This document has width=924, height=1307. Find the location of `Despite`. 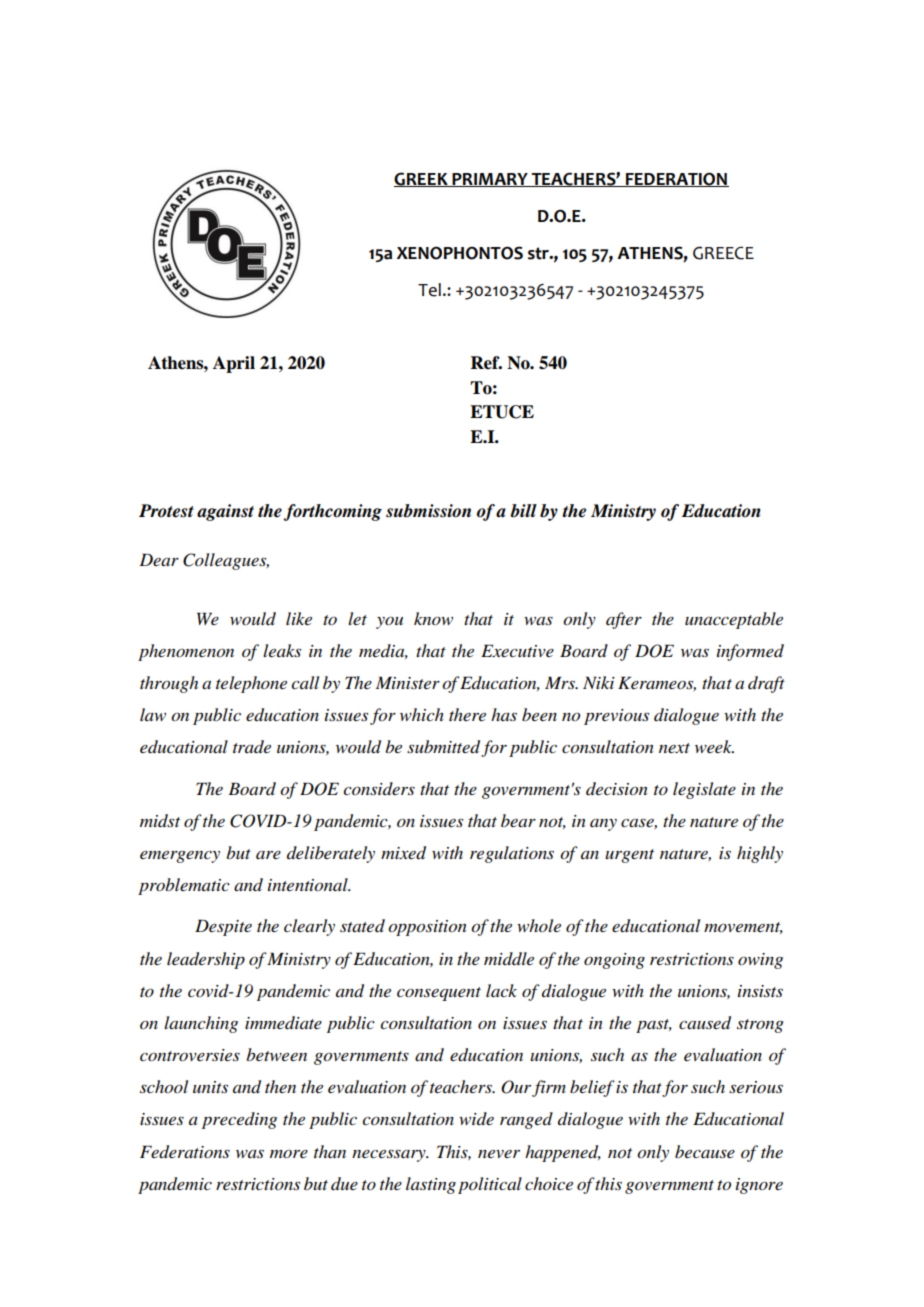

Despite is located at coordinates (223, 927).
